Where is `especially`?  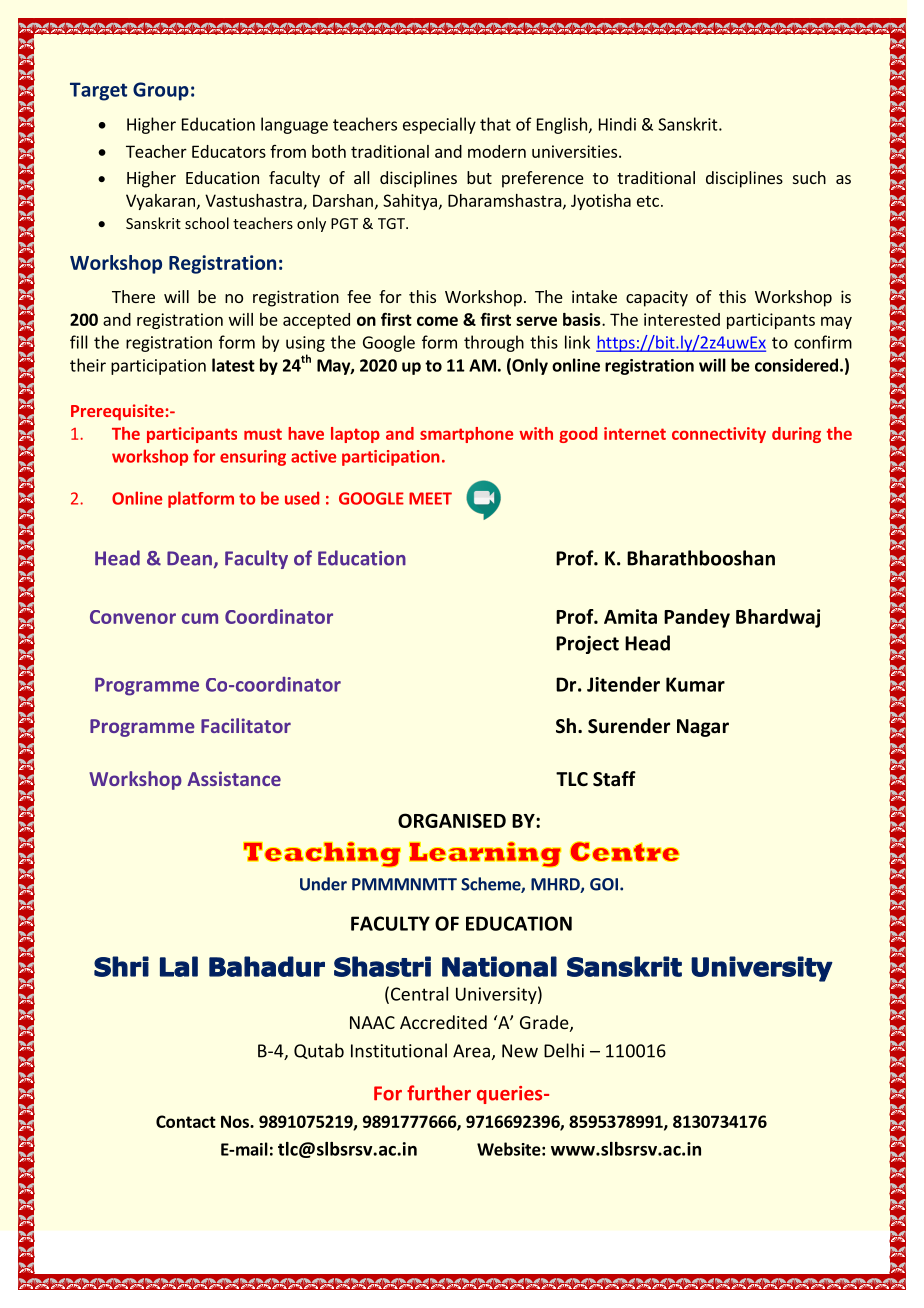
especially is located at coordinates (439, 125).
